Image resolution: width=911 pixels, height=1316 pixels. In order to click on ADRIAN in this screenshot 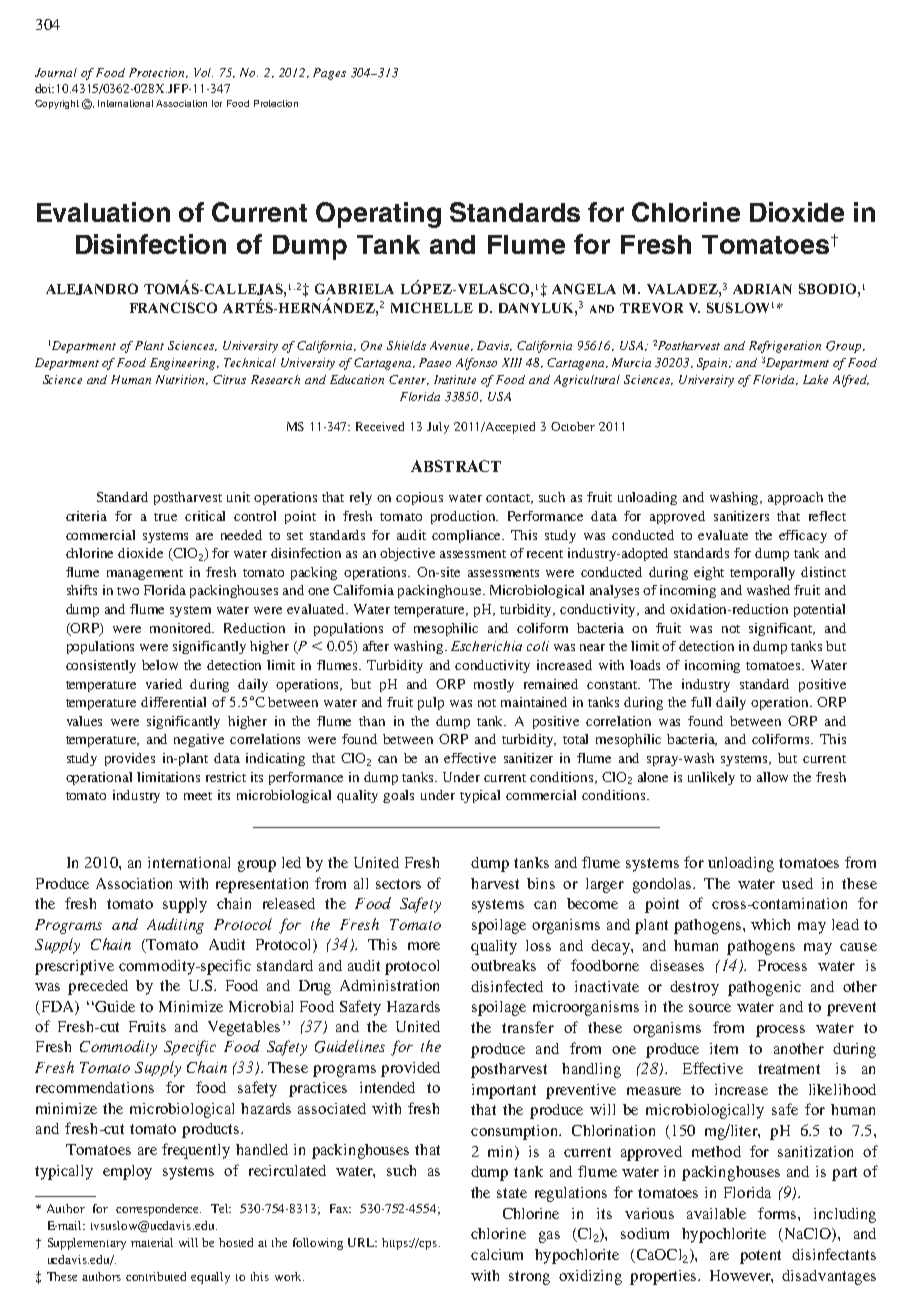, I will do `click(762, 289)`.
